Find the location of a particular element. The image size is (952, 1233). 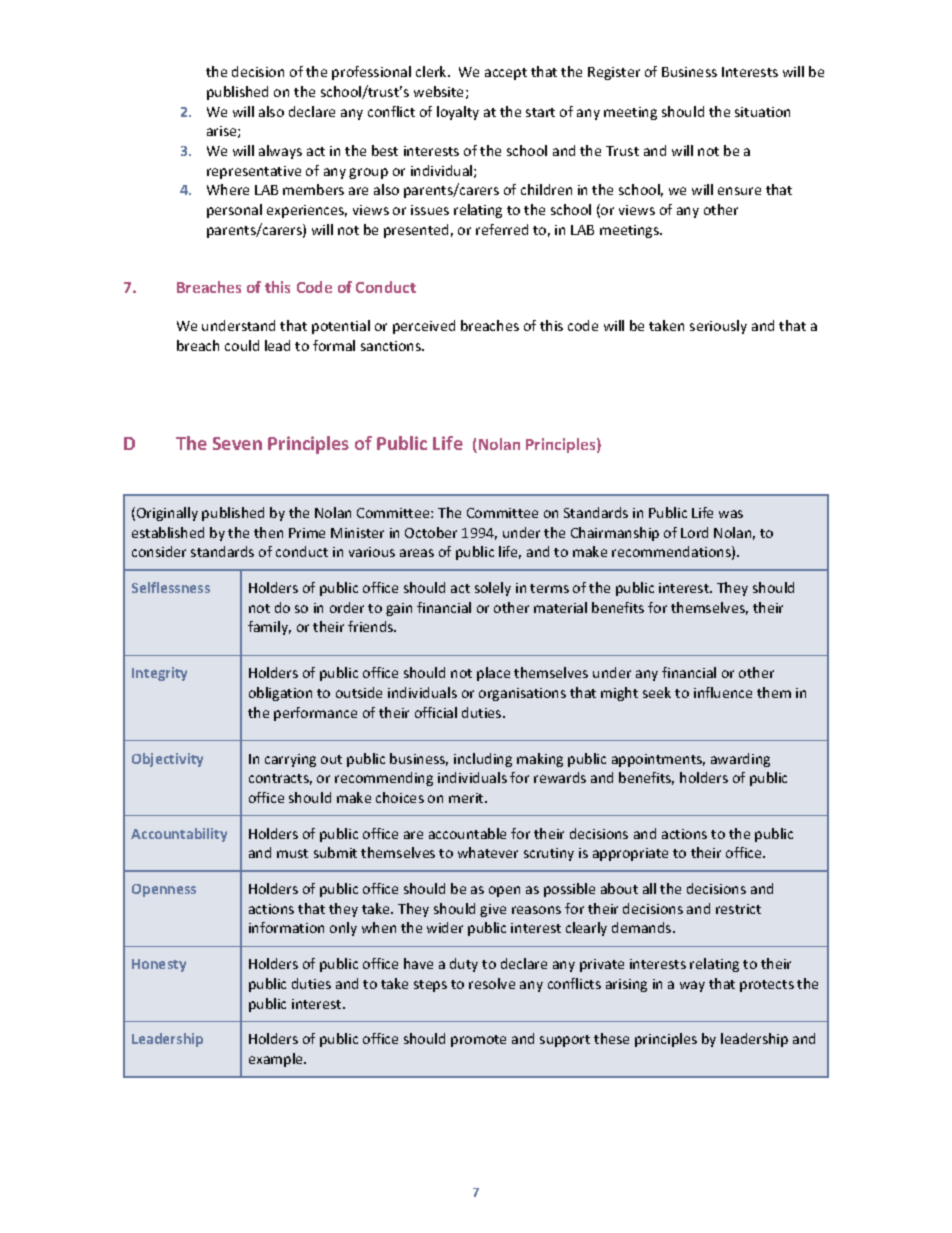

solely is located at coordinates (493, 589).
